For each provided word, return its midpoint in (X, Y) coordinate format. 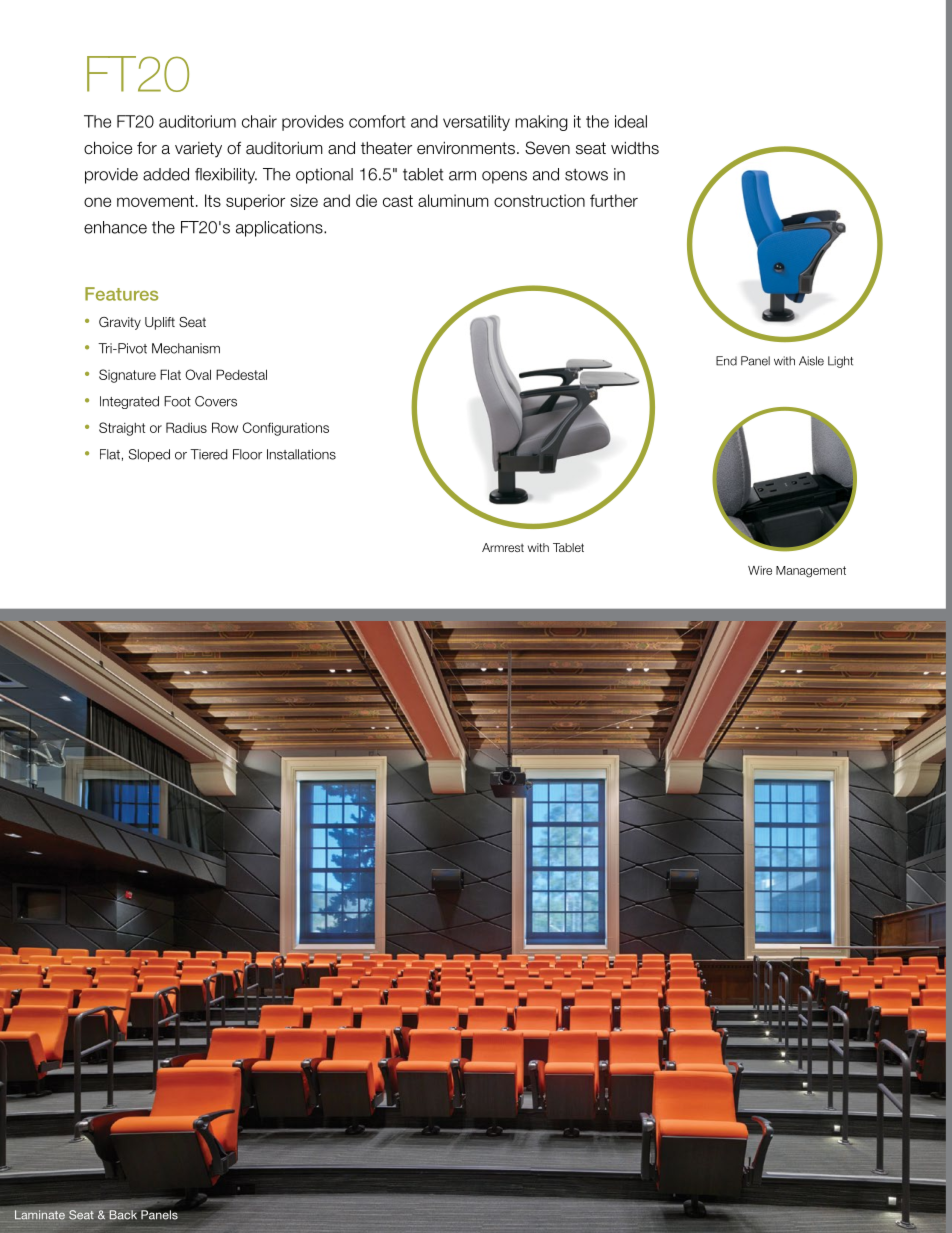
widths (635, 148)
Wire (760, 570)
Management (811, 572)
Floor (247, 454)
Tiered (209, 454)
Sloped (149, 455)
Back (123, 1215)
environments (466, 148)
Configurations (286, 429)
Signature (127, 376)
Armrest (503, 547)
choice (108, 148)
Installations (301, 454)
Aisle (811, 361)
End (726, 361)
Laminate (40, 1215)
